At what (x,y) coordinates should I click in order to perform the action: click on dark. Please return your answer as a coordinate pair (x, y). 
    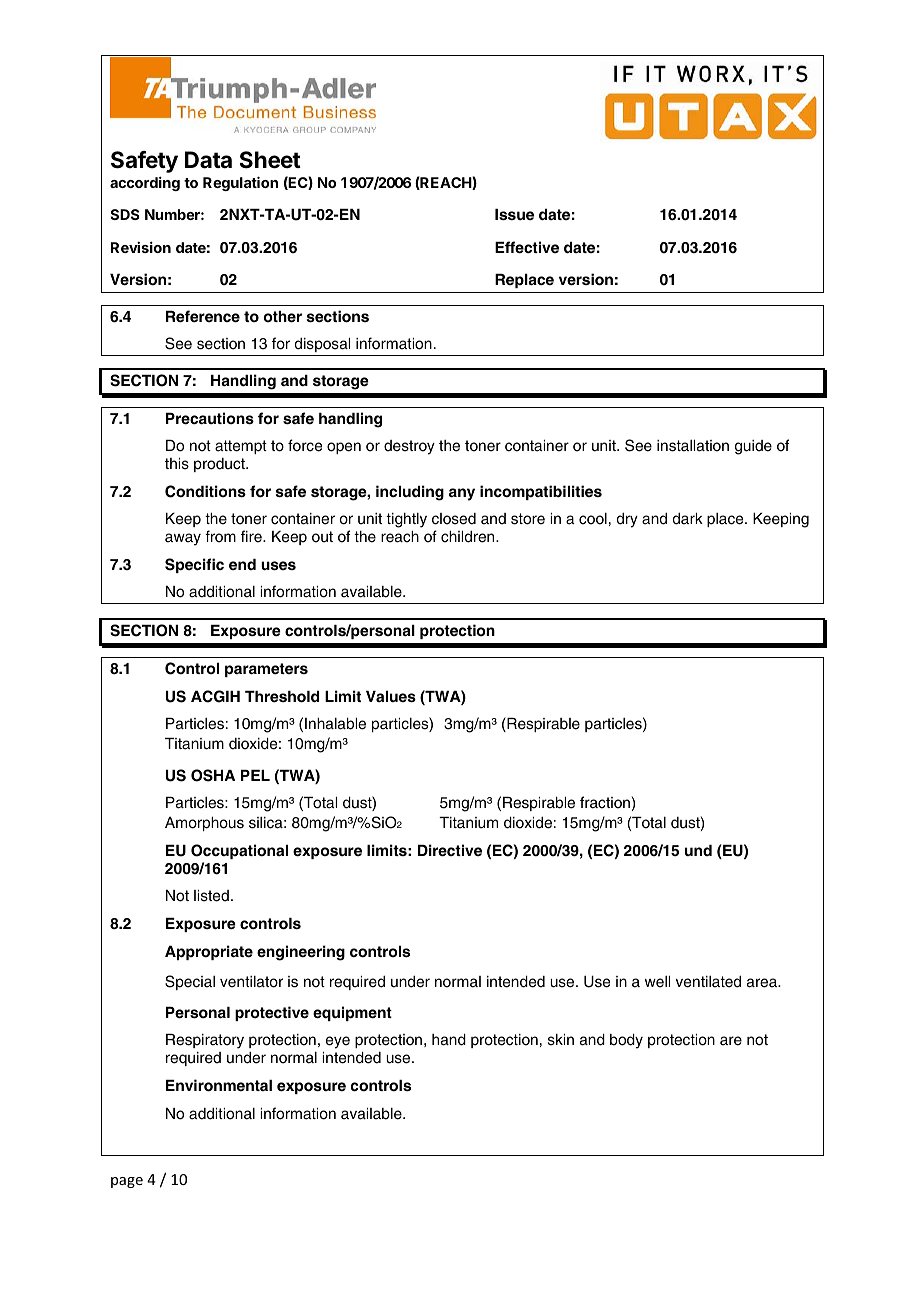
    Looking at the image, I should click on (688, 519).
